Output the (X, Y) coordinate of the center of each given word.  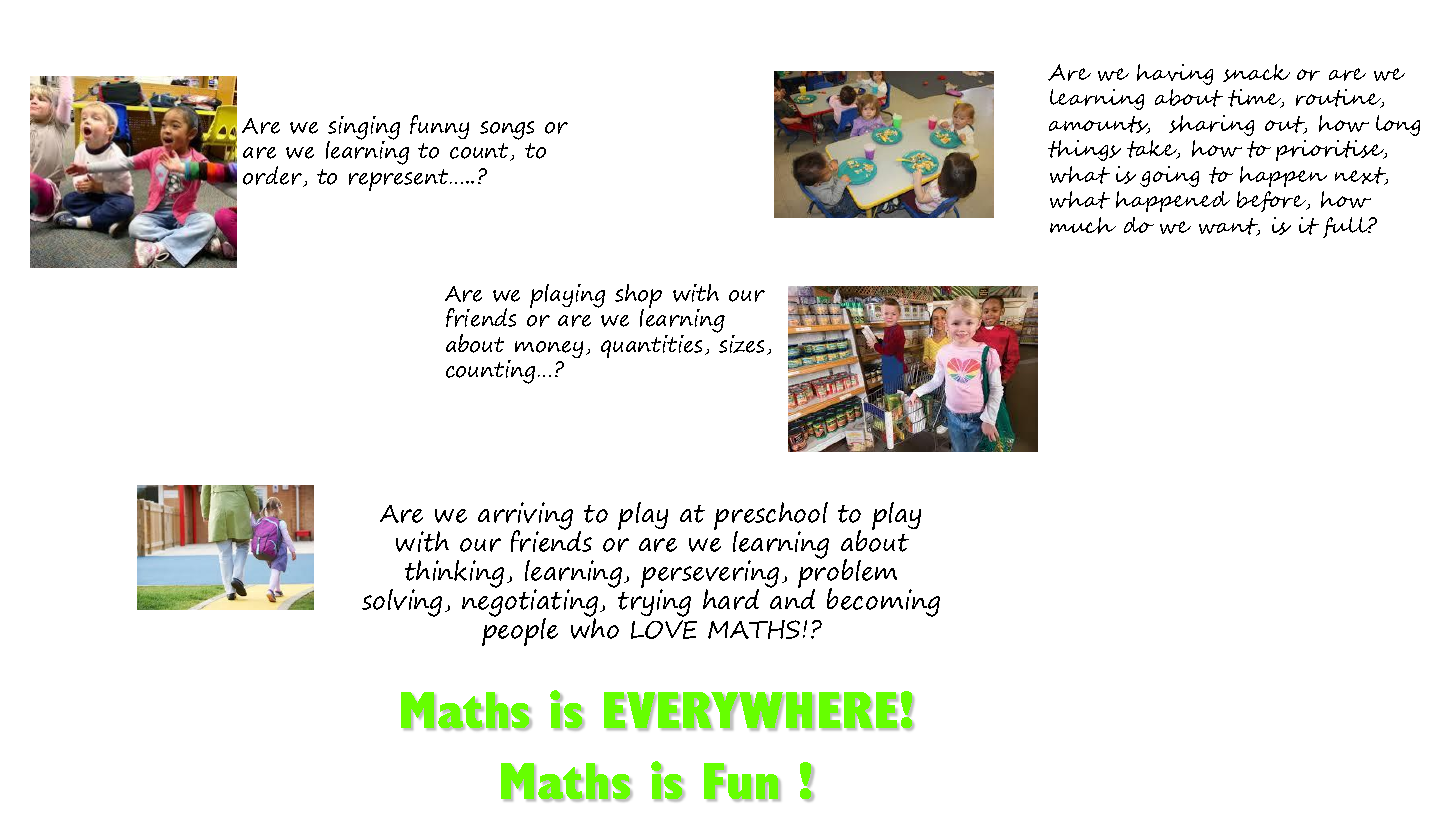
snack (1256, 73)
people (520, 631)
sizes (741, 344)
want (1229, 227)
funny (439, 127)
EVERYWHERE (751, 711)
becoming (883, 602)
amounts (1099, 125)
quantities (651, 346)
